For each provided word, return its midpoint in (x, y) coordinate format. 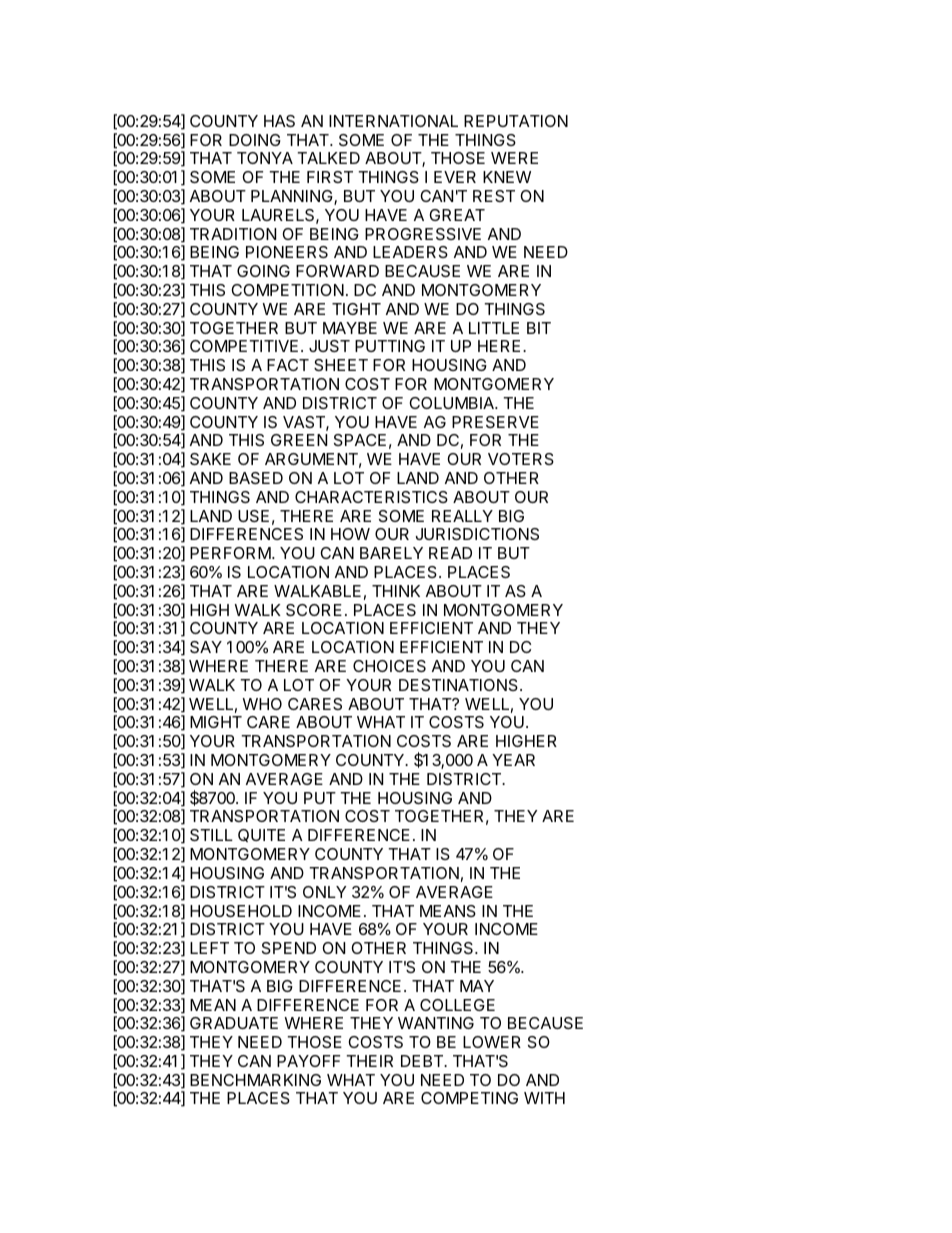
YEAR (513, 760)
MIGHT (216, 722)
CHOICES (389, 666)
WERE (514, 158)
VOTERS (521, 459)
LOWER (492, 1042)
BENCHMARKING (255, 1080)
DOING (255, 140)
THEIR (369, 1061)
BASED (256, 478)
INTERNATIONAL (393, 121)
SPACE (360, 440)
